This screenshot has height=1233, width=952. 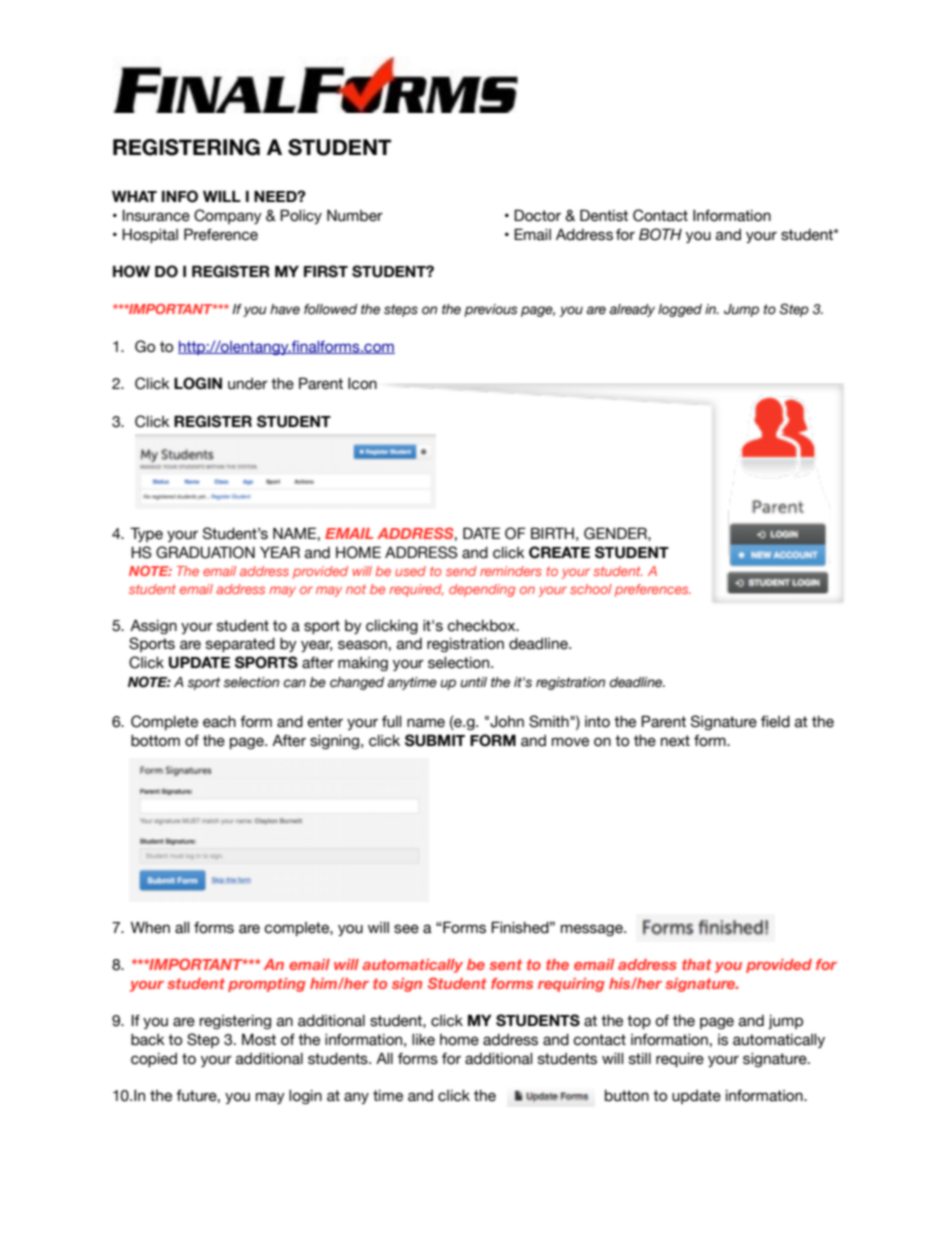 What do you see at coordinates (259, 1039) in the screenshot?
I see `Most` at bounding box center [259, 1039].
